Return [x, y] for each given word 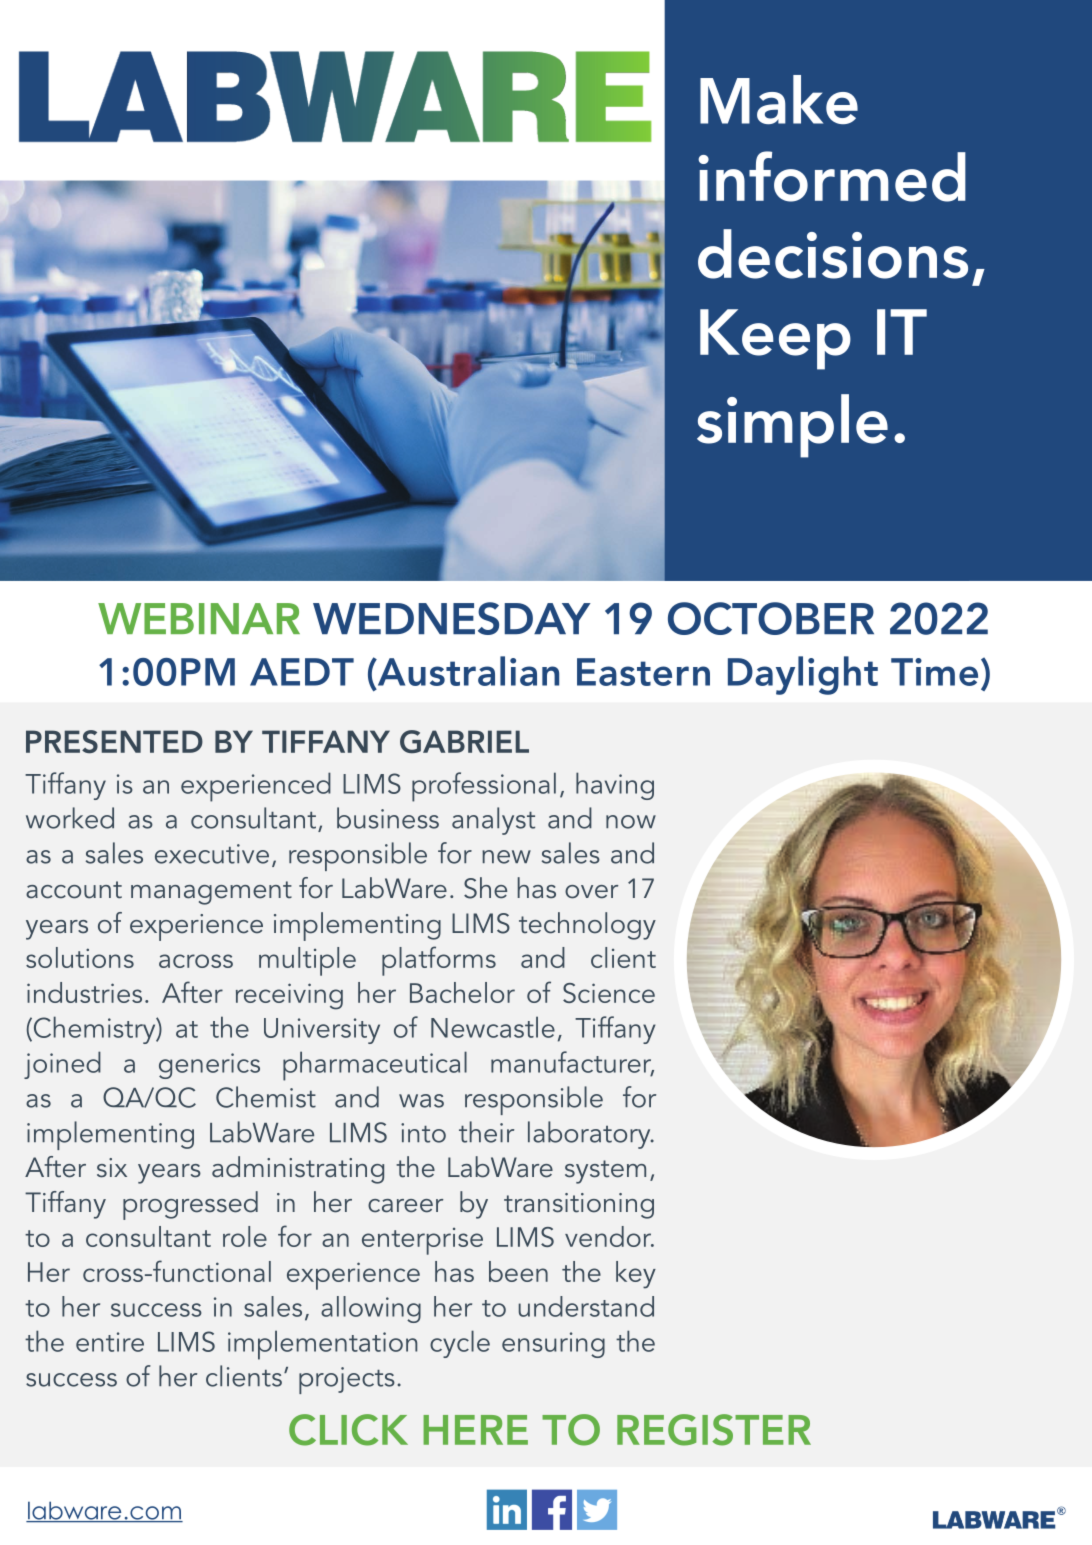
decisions [833, 254]
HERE [475, 1430]
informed [832, 176]
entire [110, 1342]
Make [779, 99]
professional [484, 787]
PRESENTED [114, 742]
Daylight [803, 675]
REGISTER [714, 1430]
